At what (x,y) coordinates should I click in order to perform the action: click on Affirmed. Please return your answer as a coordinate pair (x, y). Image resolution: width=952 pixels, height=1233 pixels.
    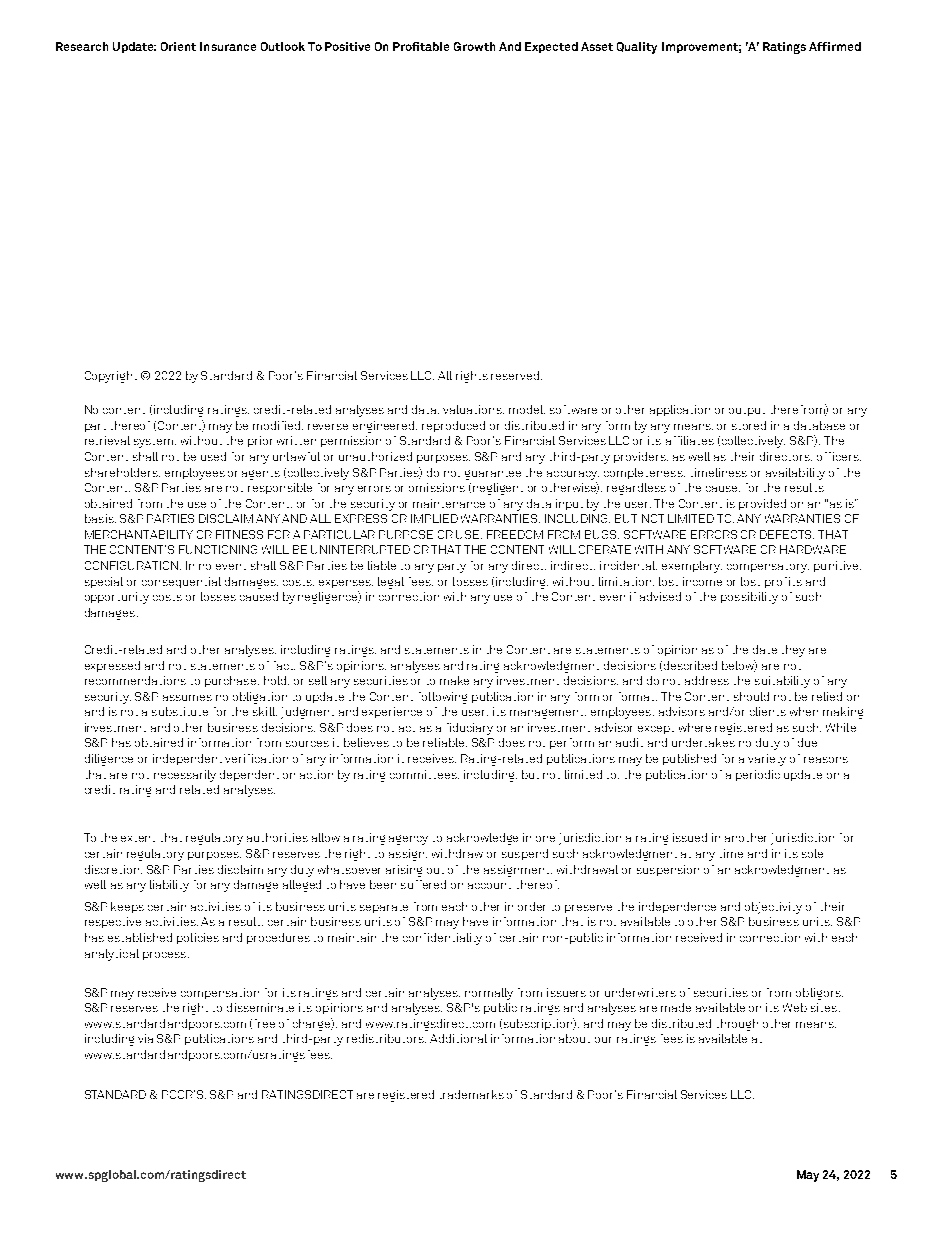
    Looking at the image, I should click on (835, 46).
